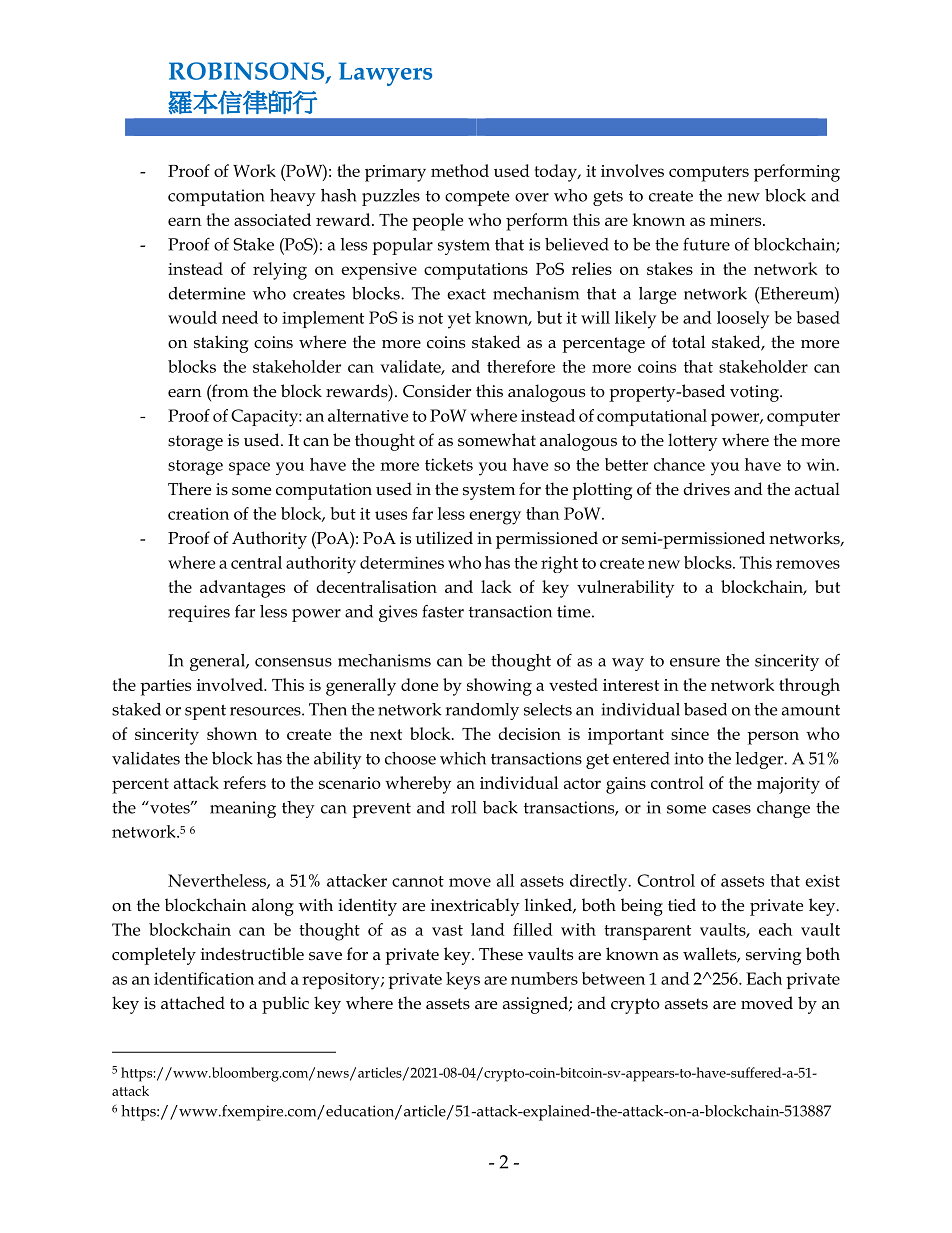  I want to click on ensure, so click(695, 662).
